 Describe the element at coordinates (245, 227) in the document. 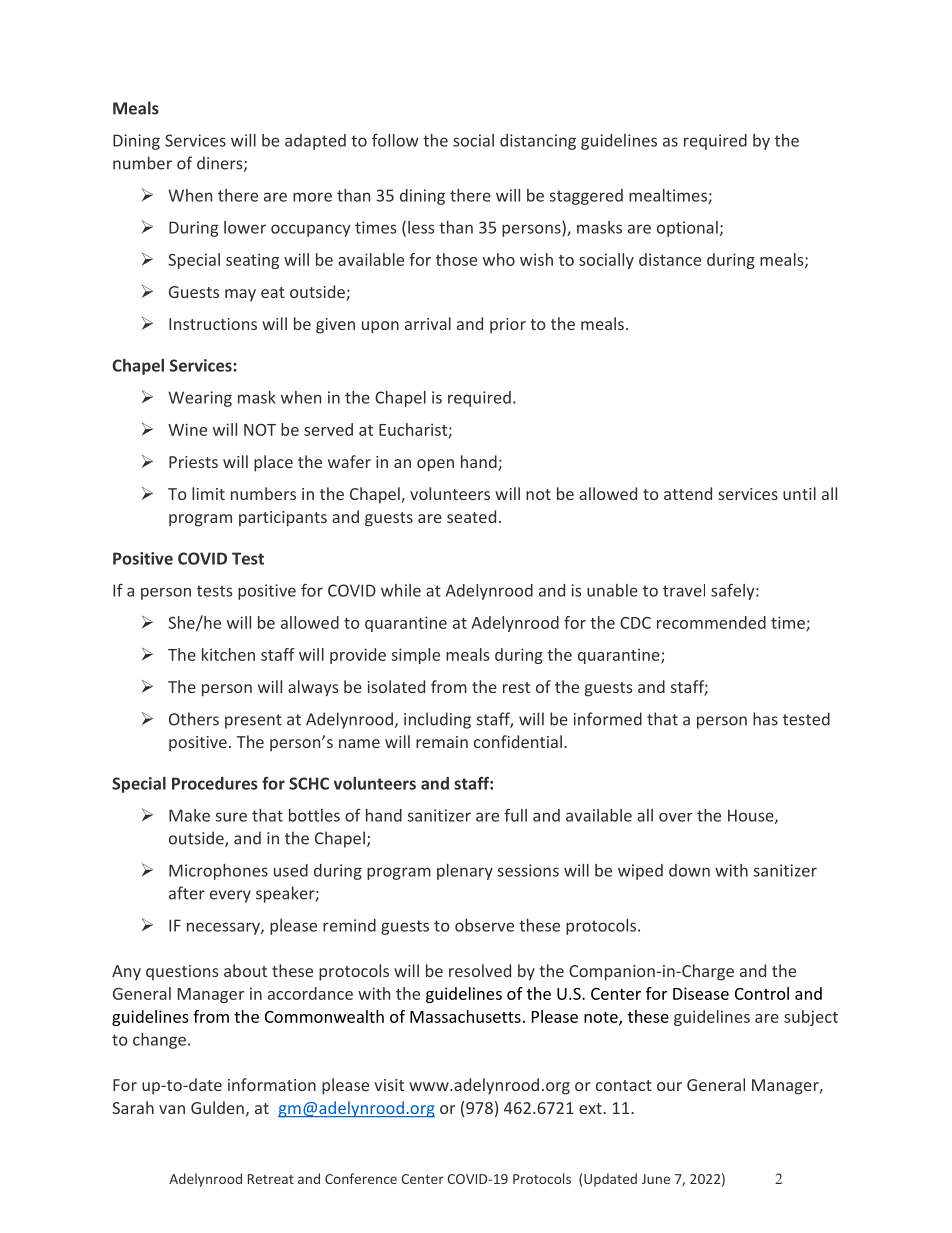

I see `lower` at that location.
